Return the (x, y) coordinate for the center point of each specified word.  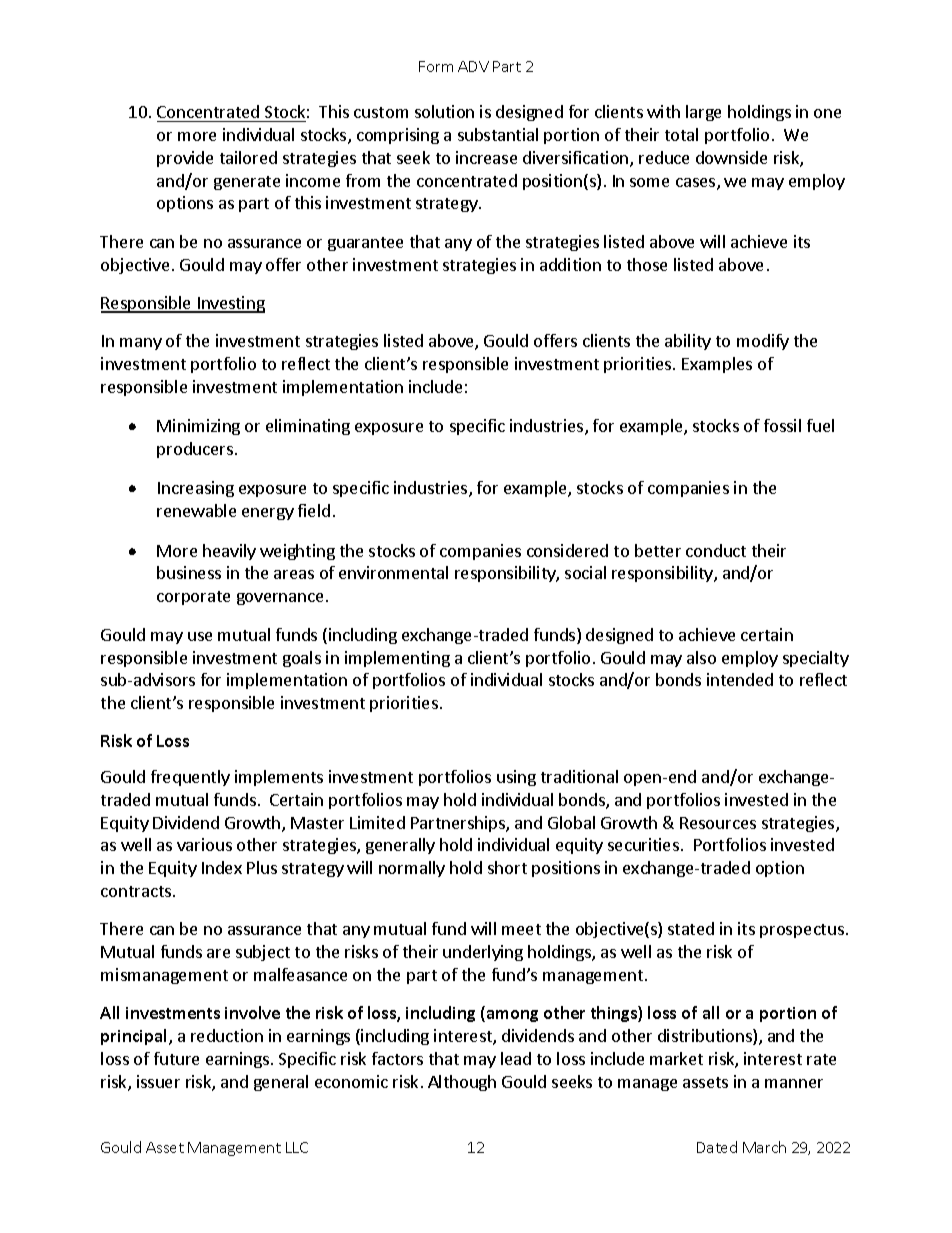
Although (462, 1083)
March (764, 1147)
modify (763, 342)
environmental (393, 572)
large (703, 113)
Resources (718, 823)
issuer (158, 1081)
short (507, 867)
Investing (230, 304)
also (701, 657)
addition (570, 264)
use (200, 636)
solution (444, 111)
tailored (248, 157)
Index (222, 867)
